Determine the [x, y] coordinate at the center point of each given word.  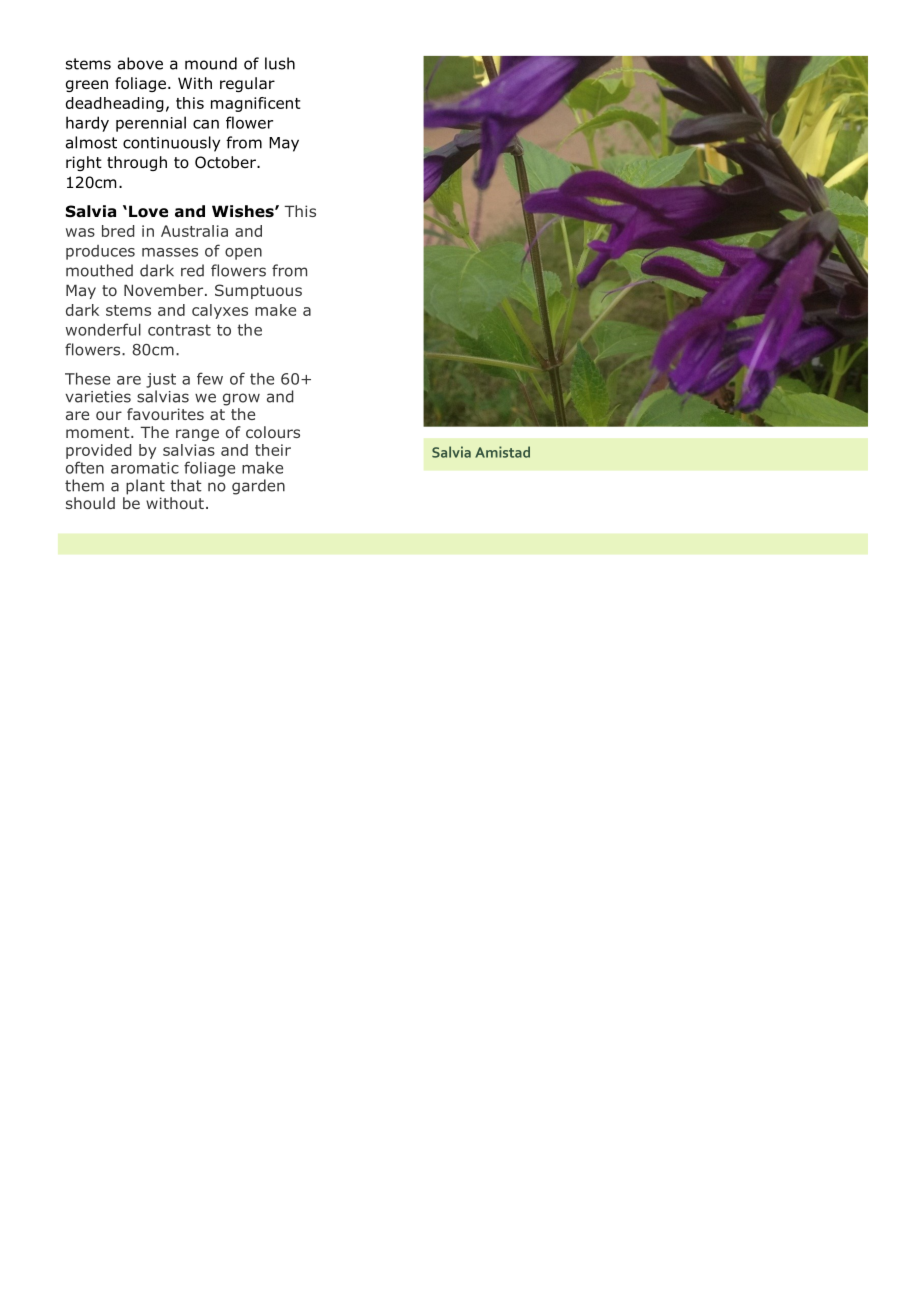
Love [148, 211]
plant [145, 487]
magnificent [255, 104]
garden [258, 487]
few [210, 378]
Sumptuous [258, 291]
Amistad [502, 452]
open [243, 254]
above [140, 63]
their [273, 450]
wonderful [103, 329]
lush [280, 63]
